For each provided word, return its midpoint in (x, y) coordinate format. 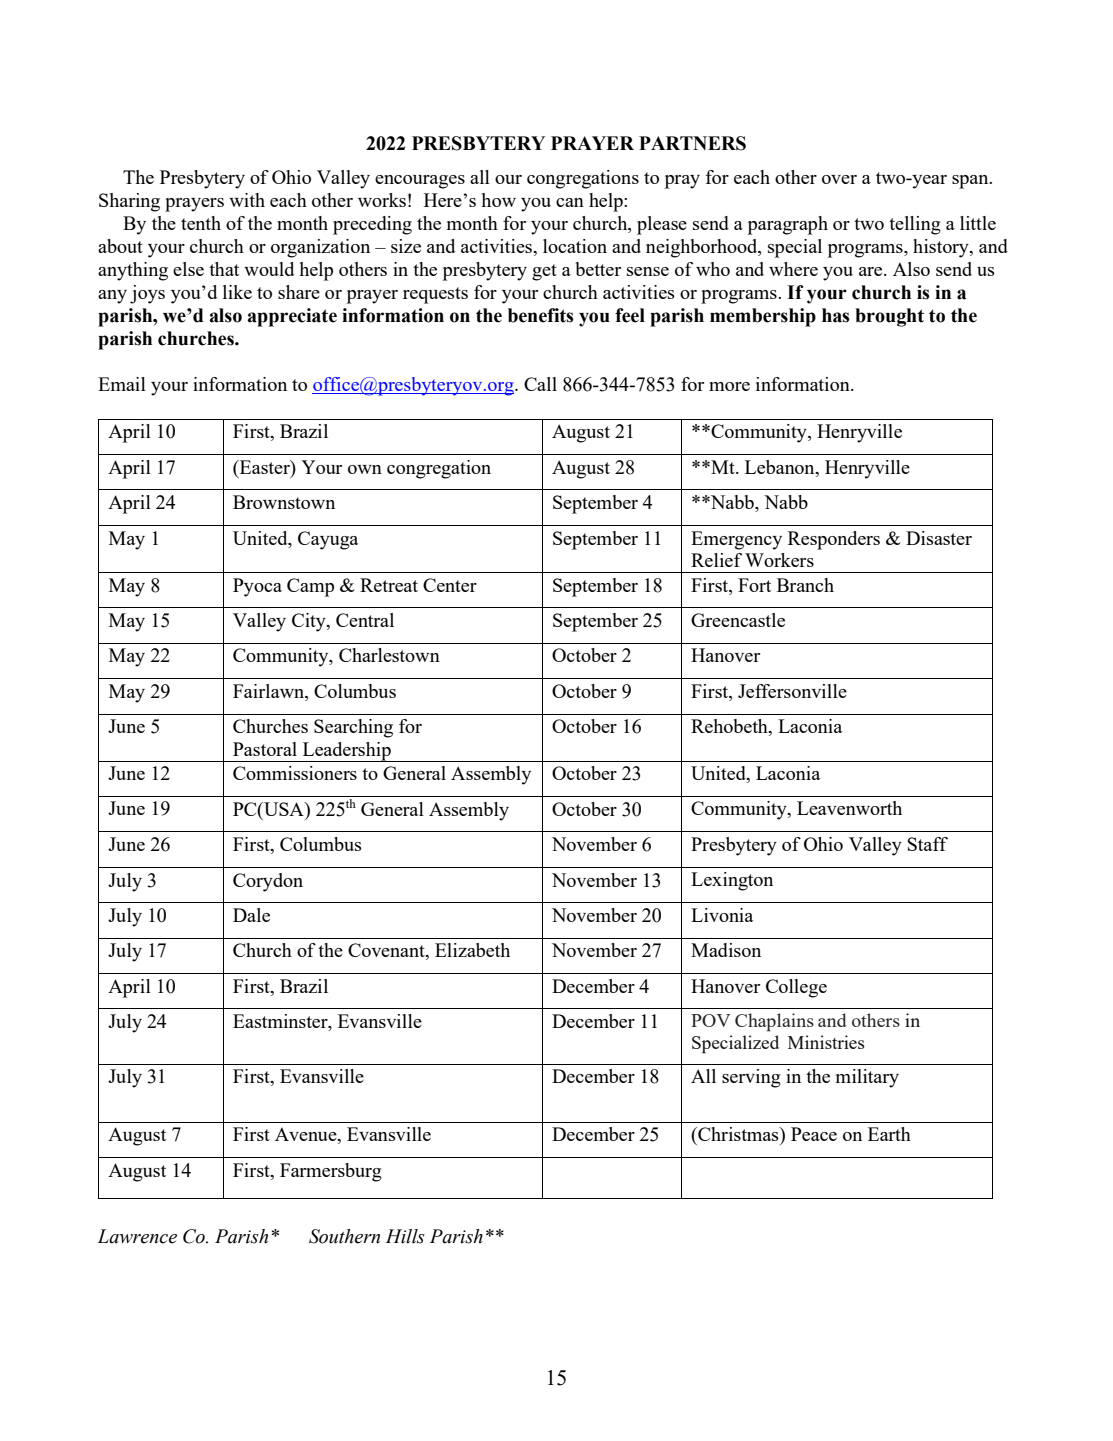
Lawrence (137, 1236)
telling (915, 225)
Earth (889, 1134)
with (247, 200)
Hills (405, 1236)
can (570, 202)
